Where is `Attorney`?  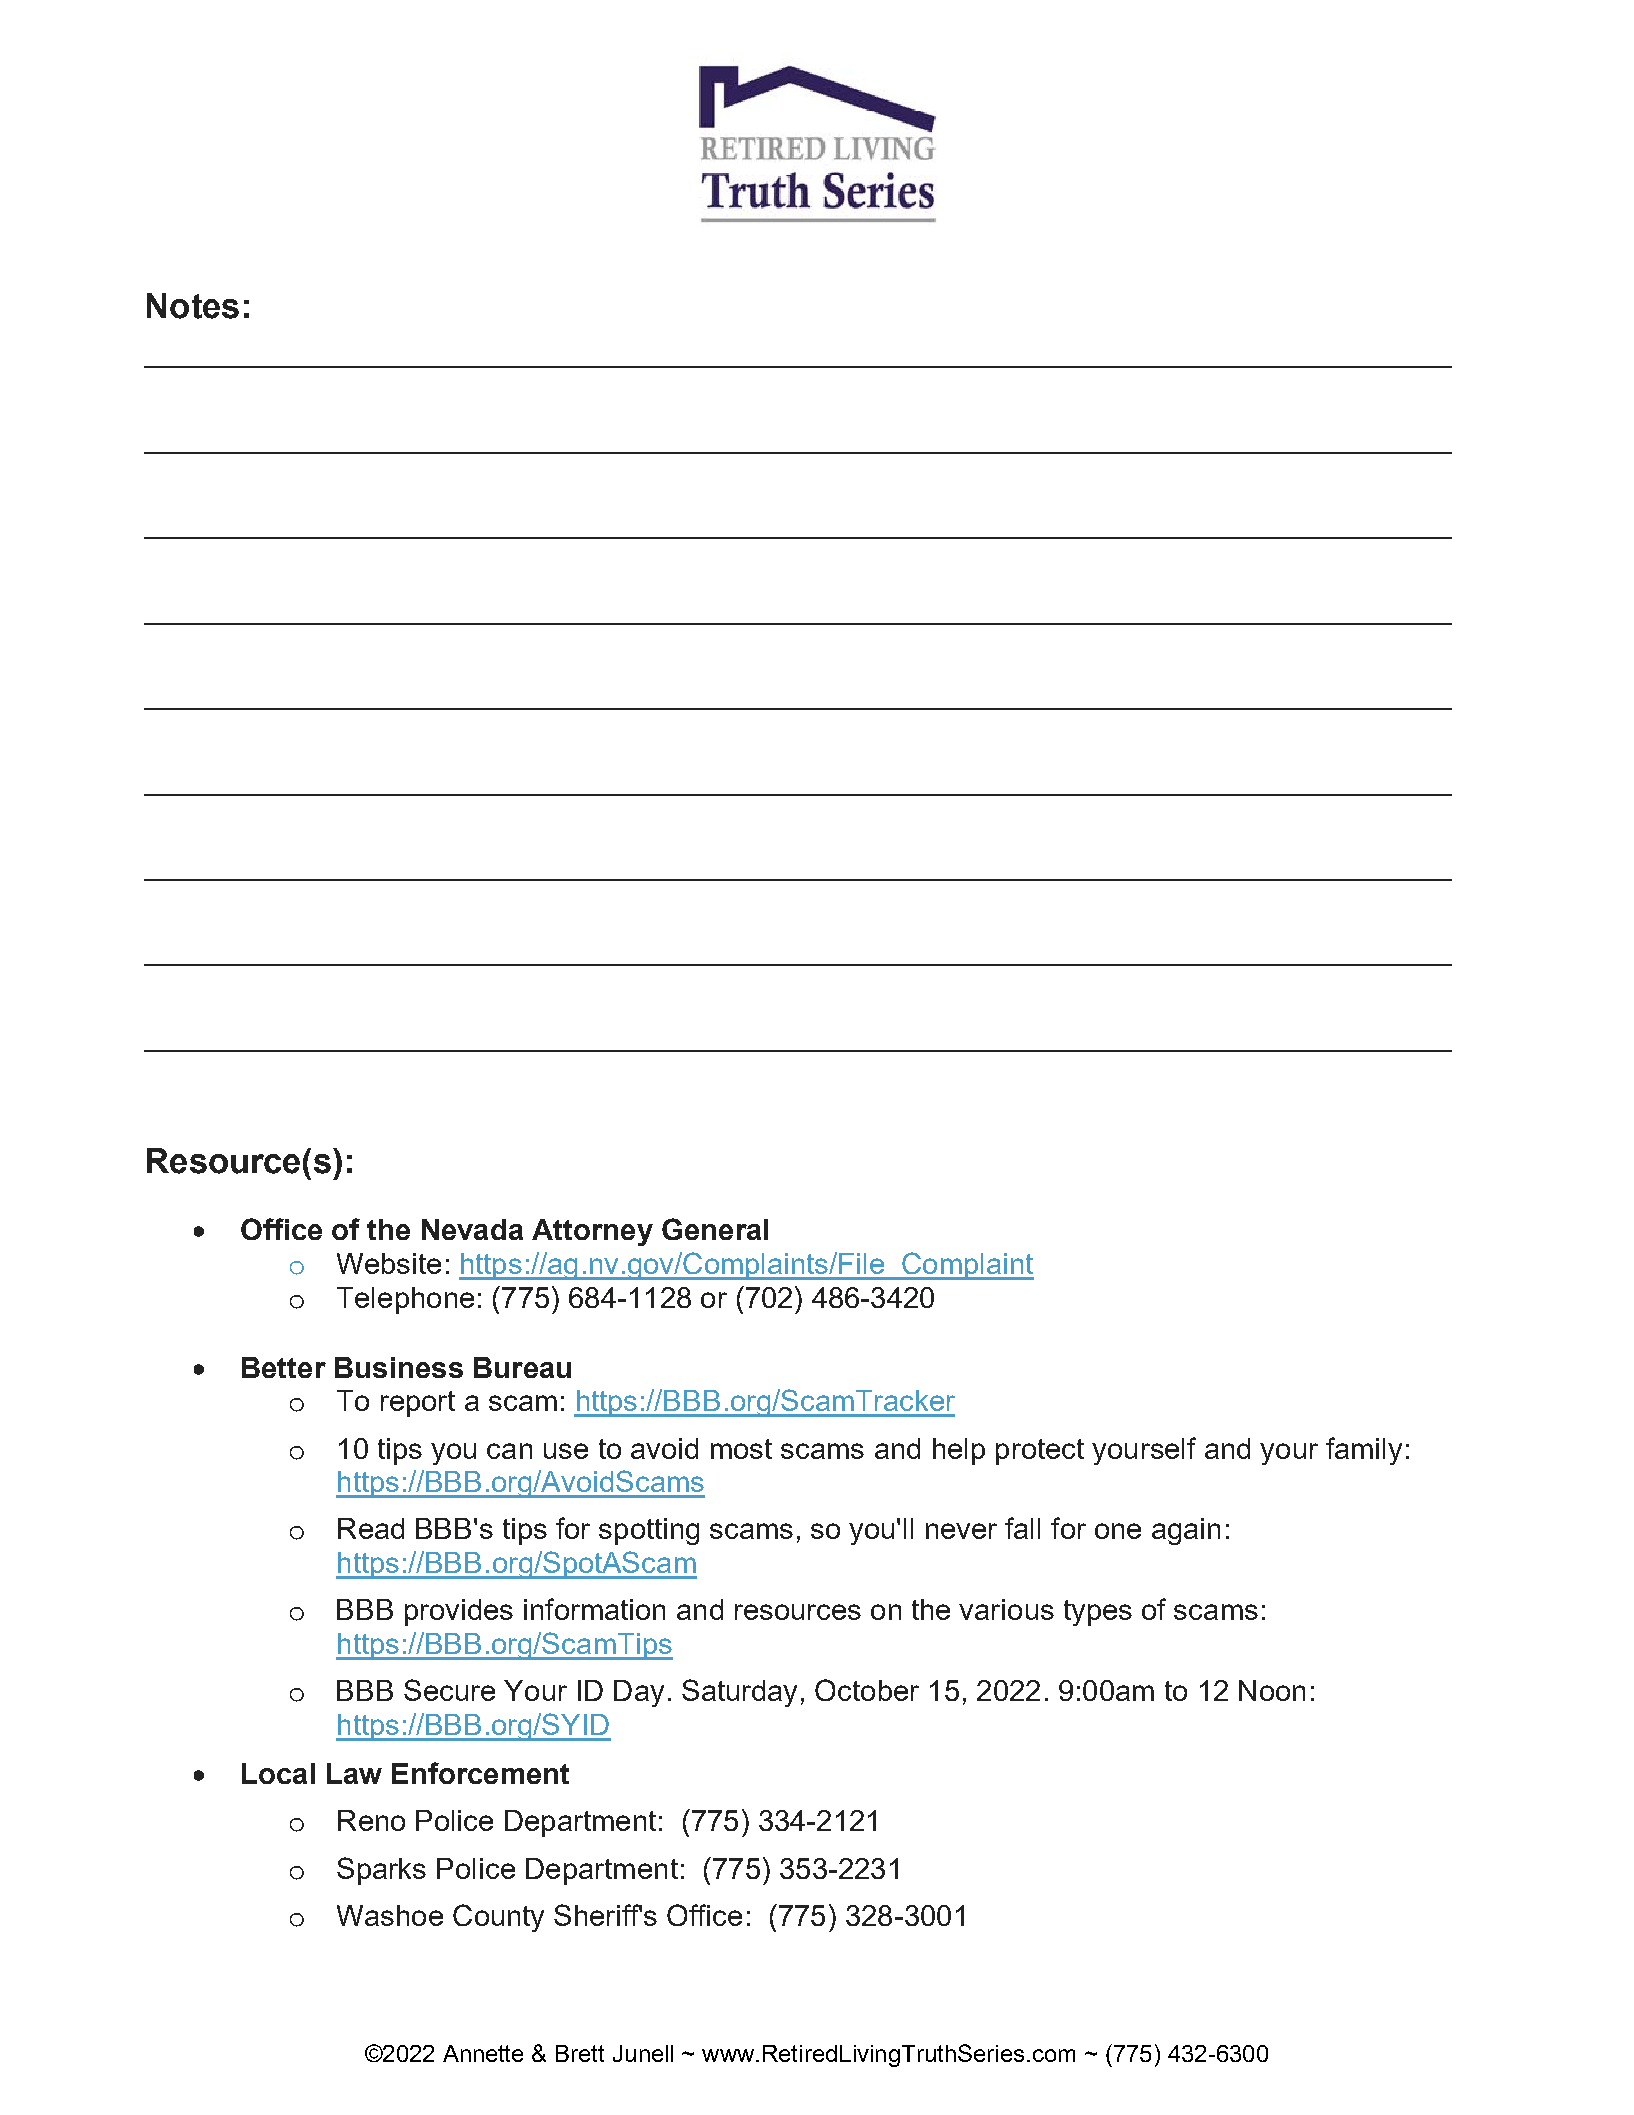 Attorney is located at coordinates (592, 1232).
